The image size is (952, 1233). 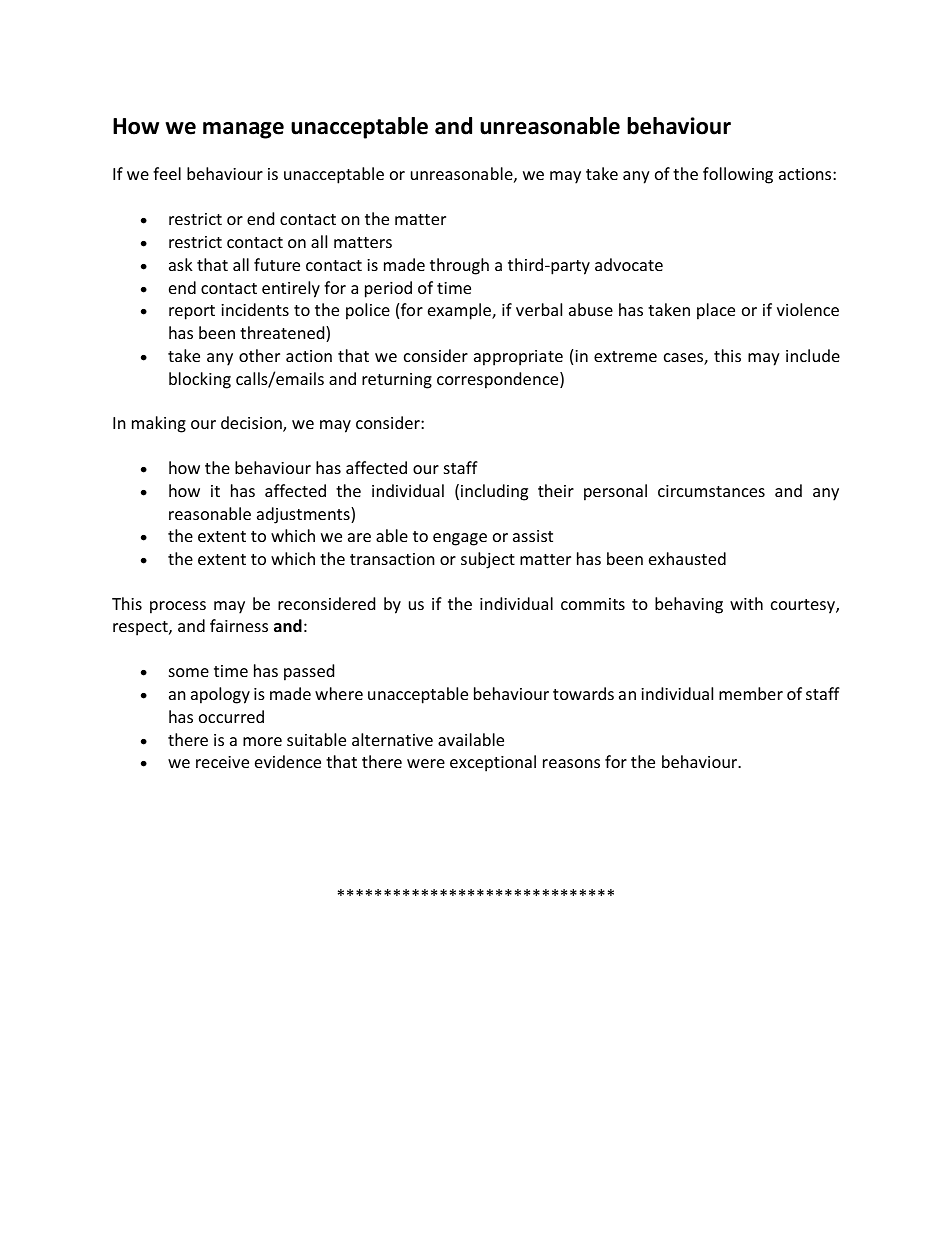 What do you see at coordinates (488, 560) in the screenshot?
I see `subject` at bounding box center [488, 560].
